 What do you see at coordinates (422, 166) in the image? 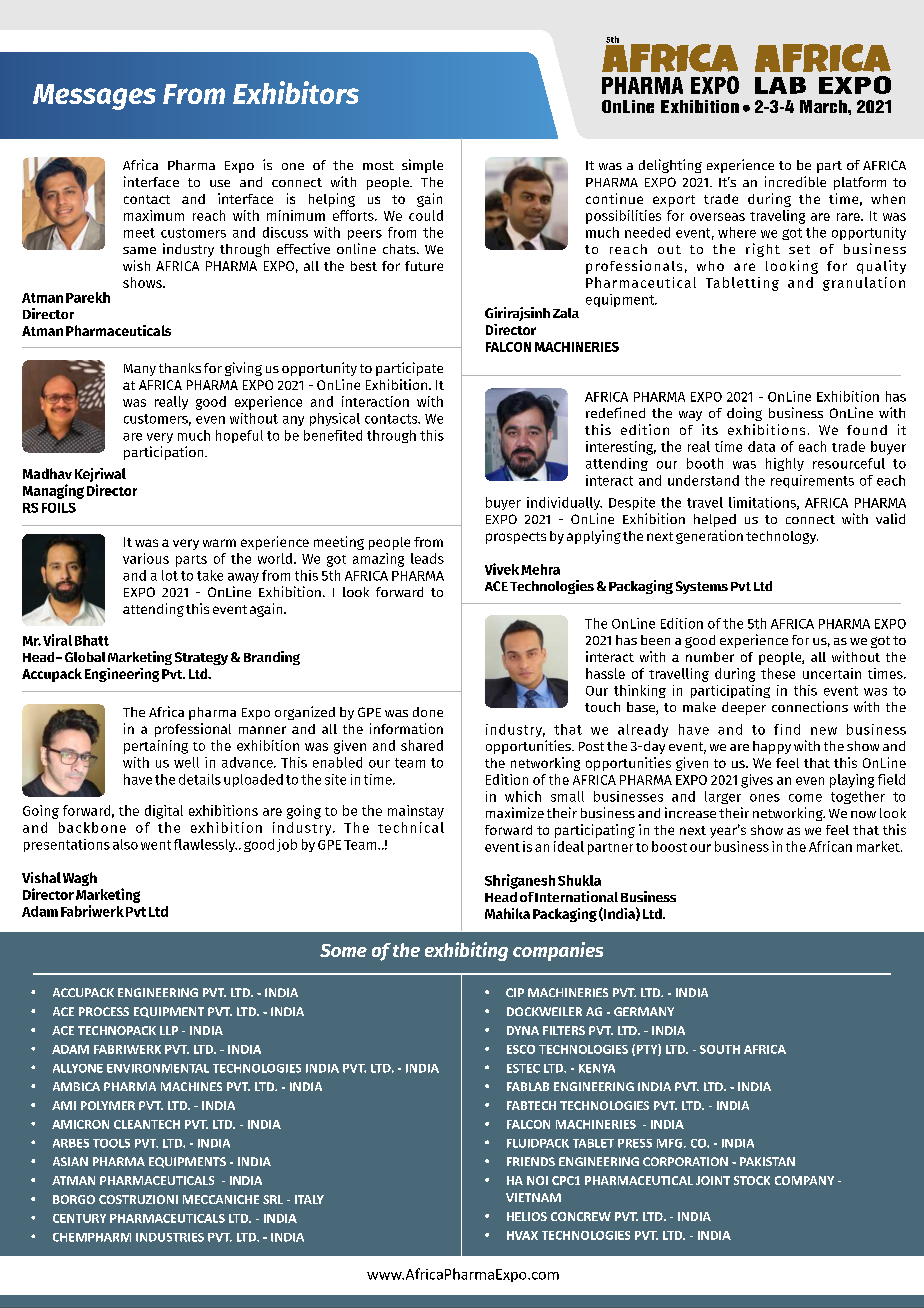
I see `simple` at bounding box center [422, 166].
